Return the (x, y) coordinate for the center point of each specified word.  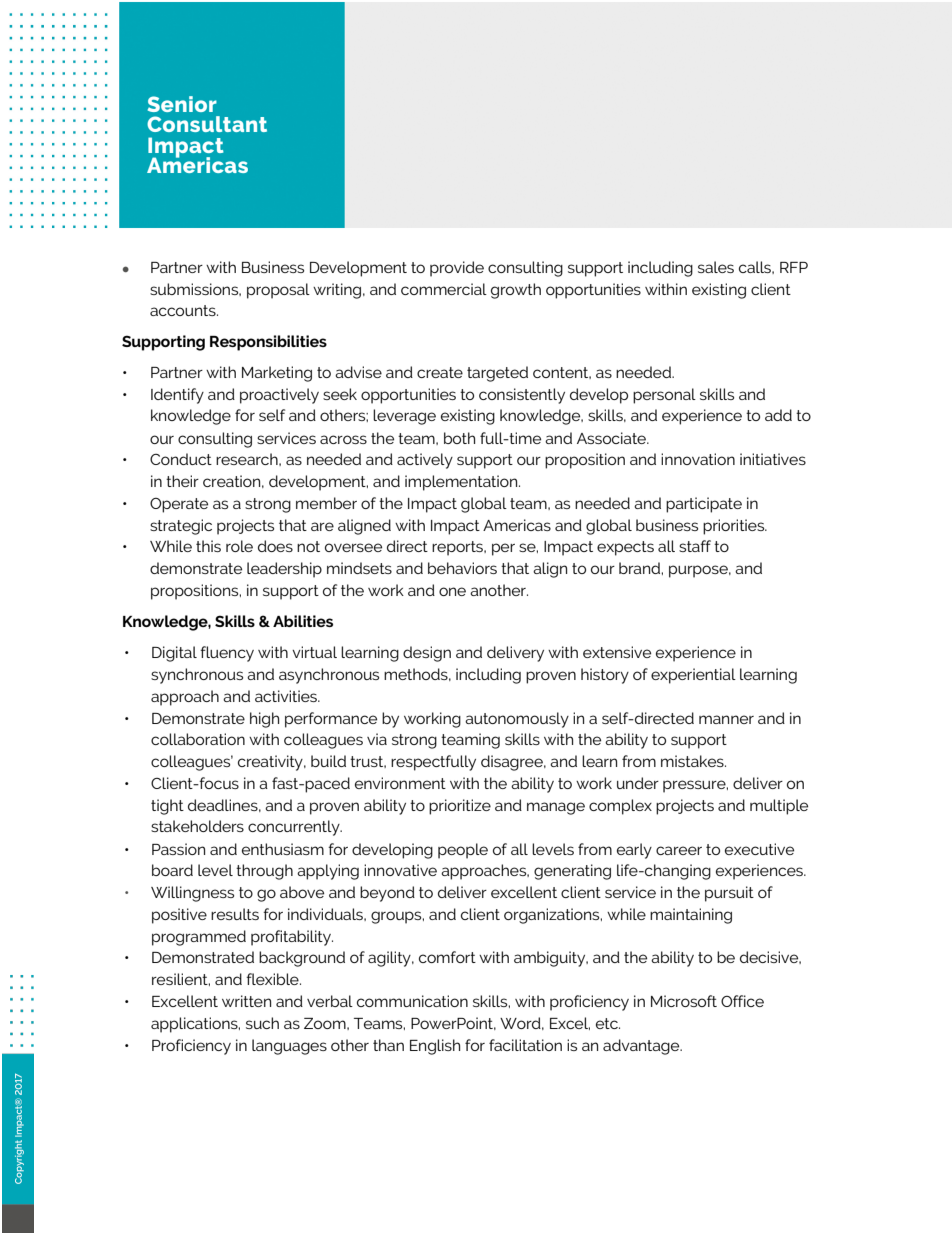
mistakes (693, 761)
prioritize (460, 807)
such (262, 1023)
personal (664, 396)
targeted (497, 374)
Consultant (207, 124)
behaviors (462, 568)
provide (457, 269)
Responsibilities (268, 343)
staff (695, 546)
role (239, 546)
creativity (271, 763)
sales (716, 267)
